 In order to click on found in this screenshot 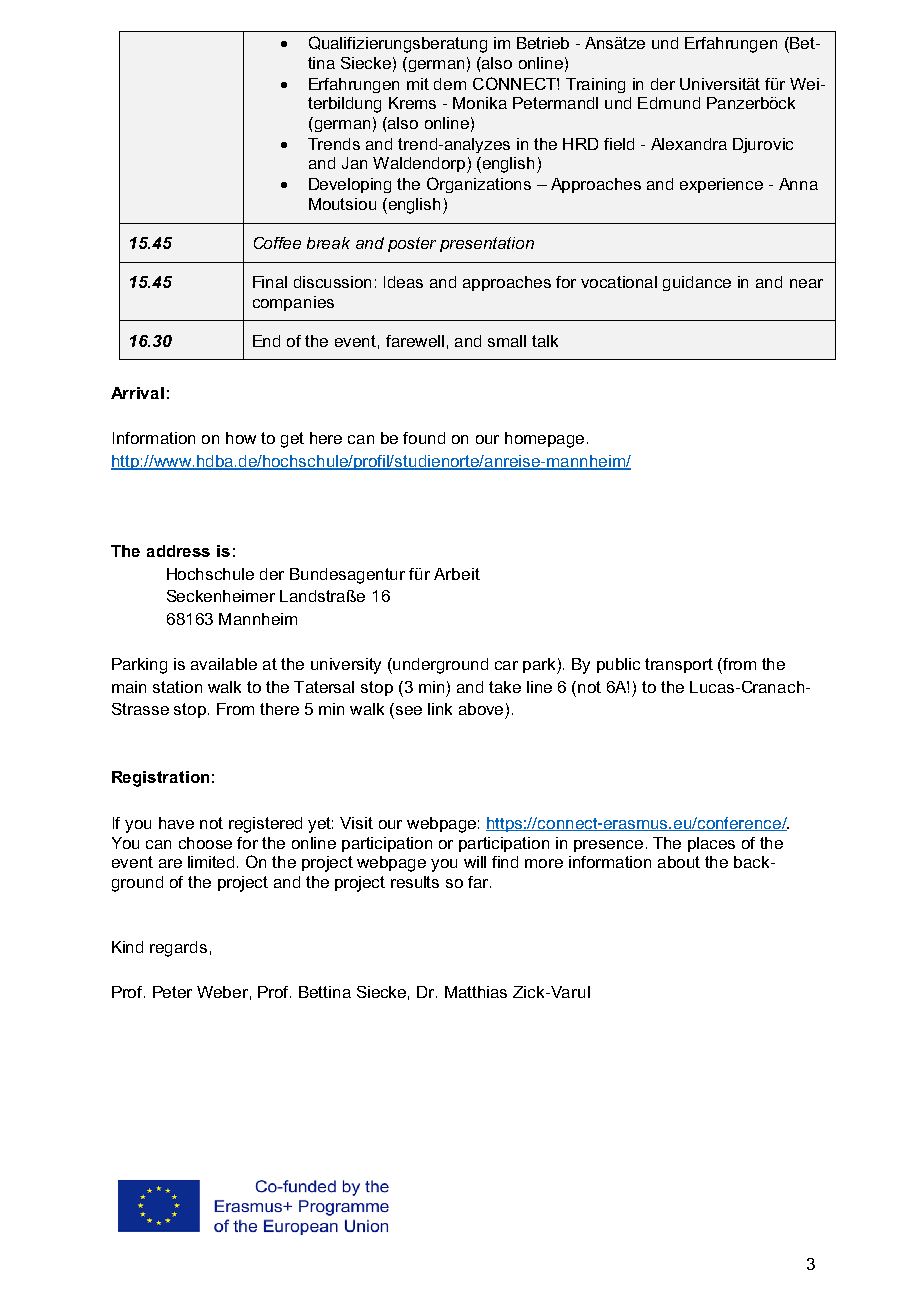, I will do `click(424, 438)`.
